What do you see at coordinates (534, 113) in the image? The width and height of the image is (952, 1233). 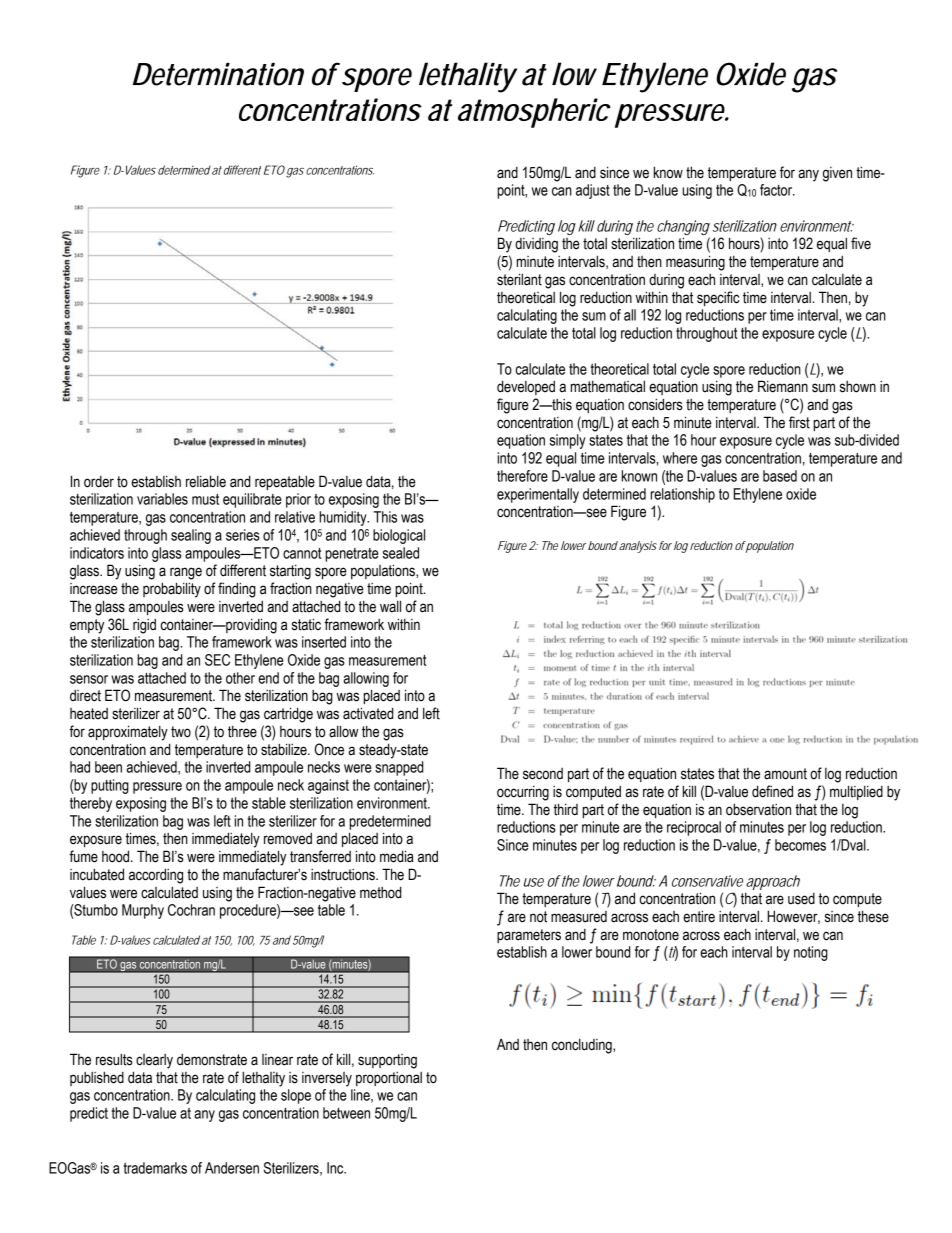 I see `atmospheric` at bounding box center [534, 113].
